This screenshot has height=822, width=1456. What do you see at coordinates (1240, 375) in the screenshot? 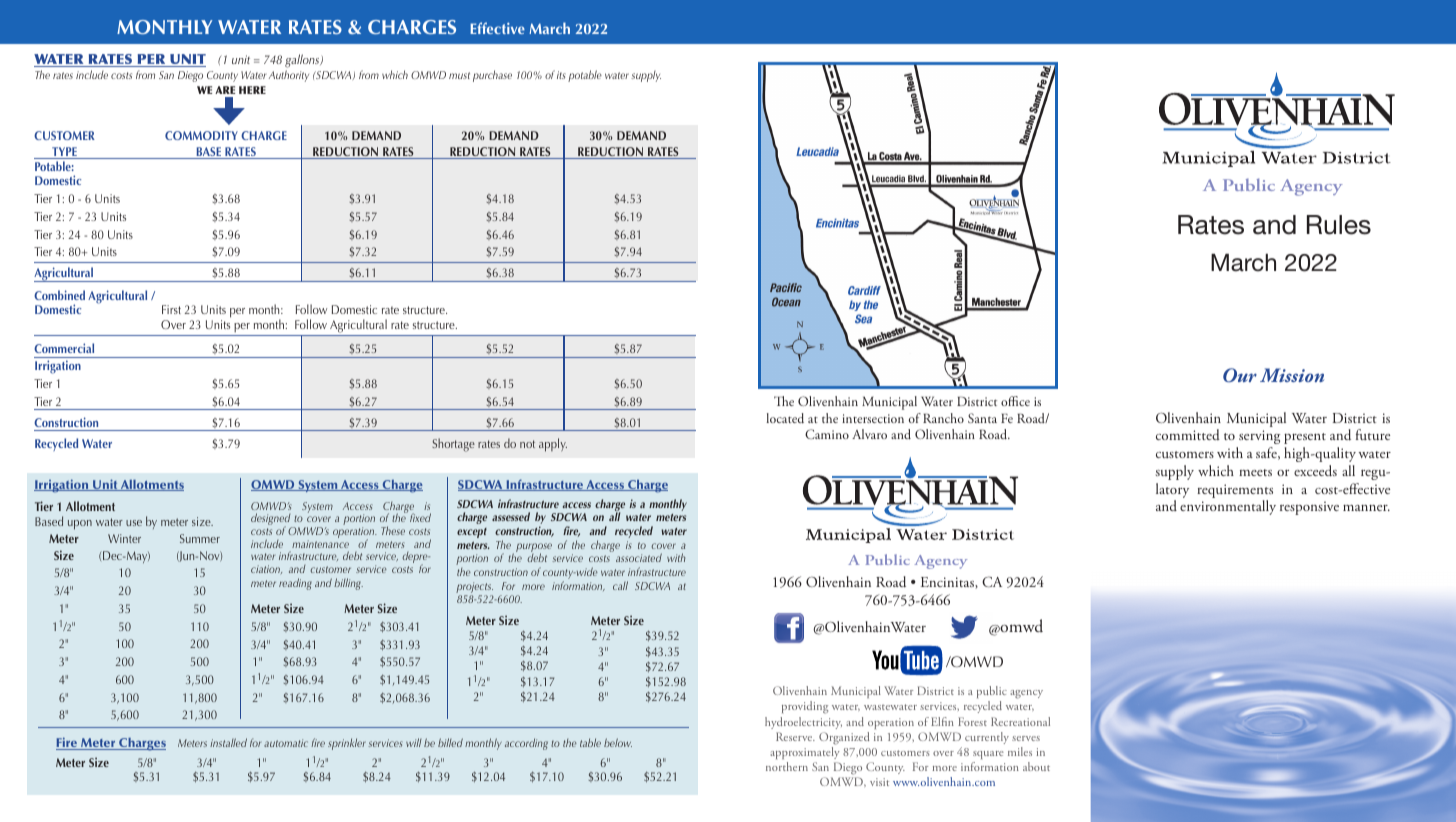
I see `Our` at bounding box center [1240, 375].
